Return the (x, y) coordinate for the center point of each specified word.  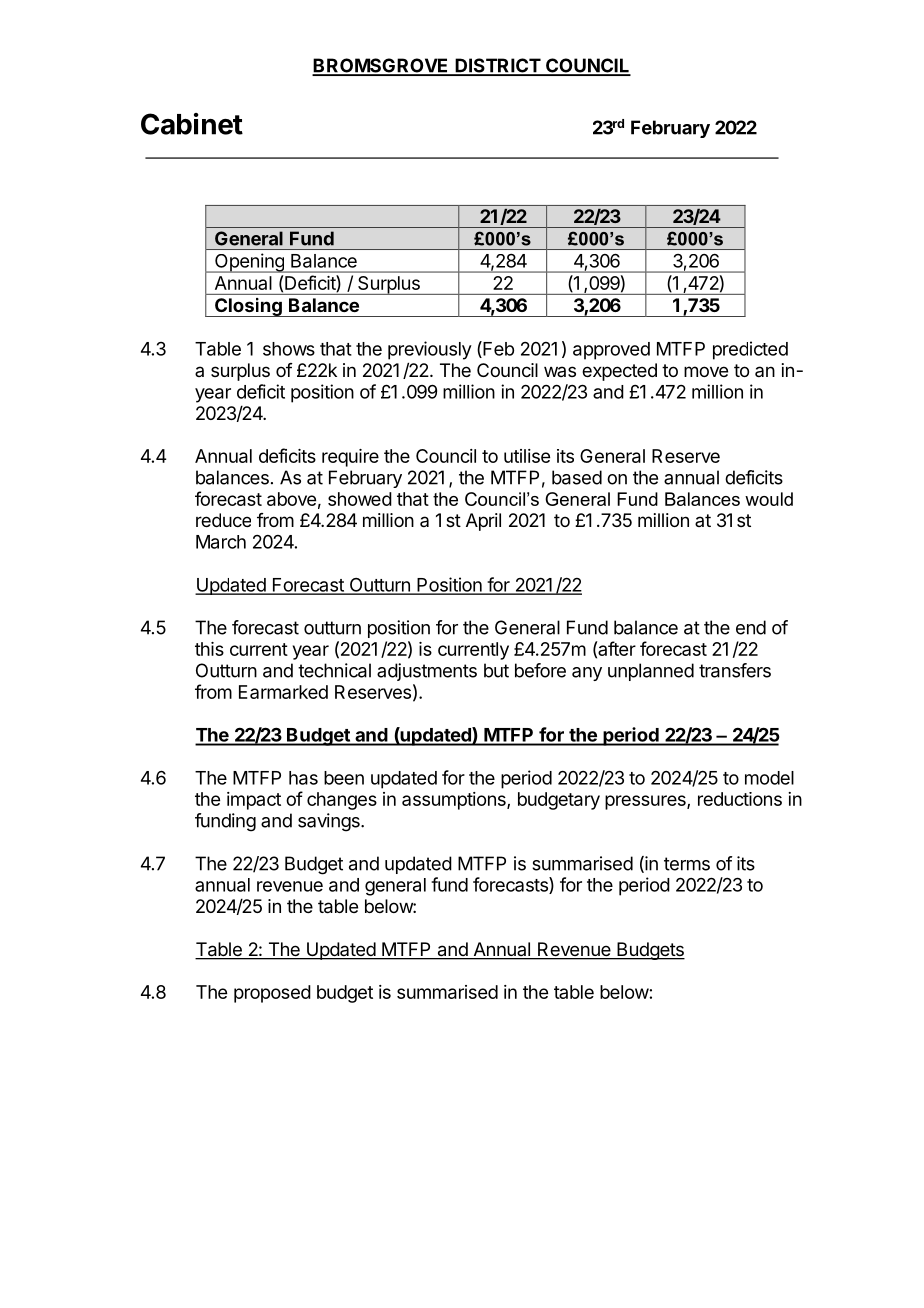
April (483, 522)
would (769, 499)
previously (430, 350)
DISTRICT (497, 66)
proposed (272, 994)
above (291, 499)
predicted (750, 350)
